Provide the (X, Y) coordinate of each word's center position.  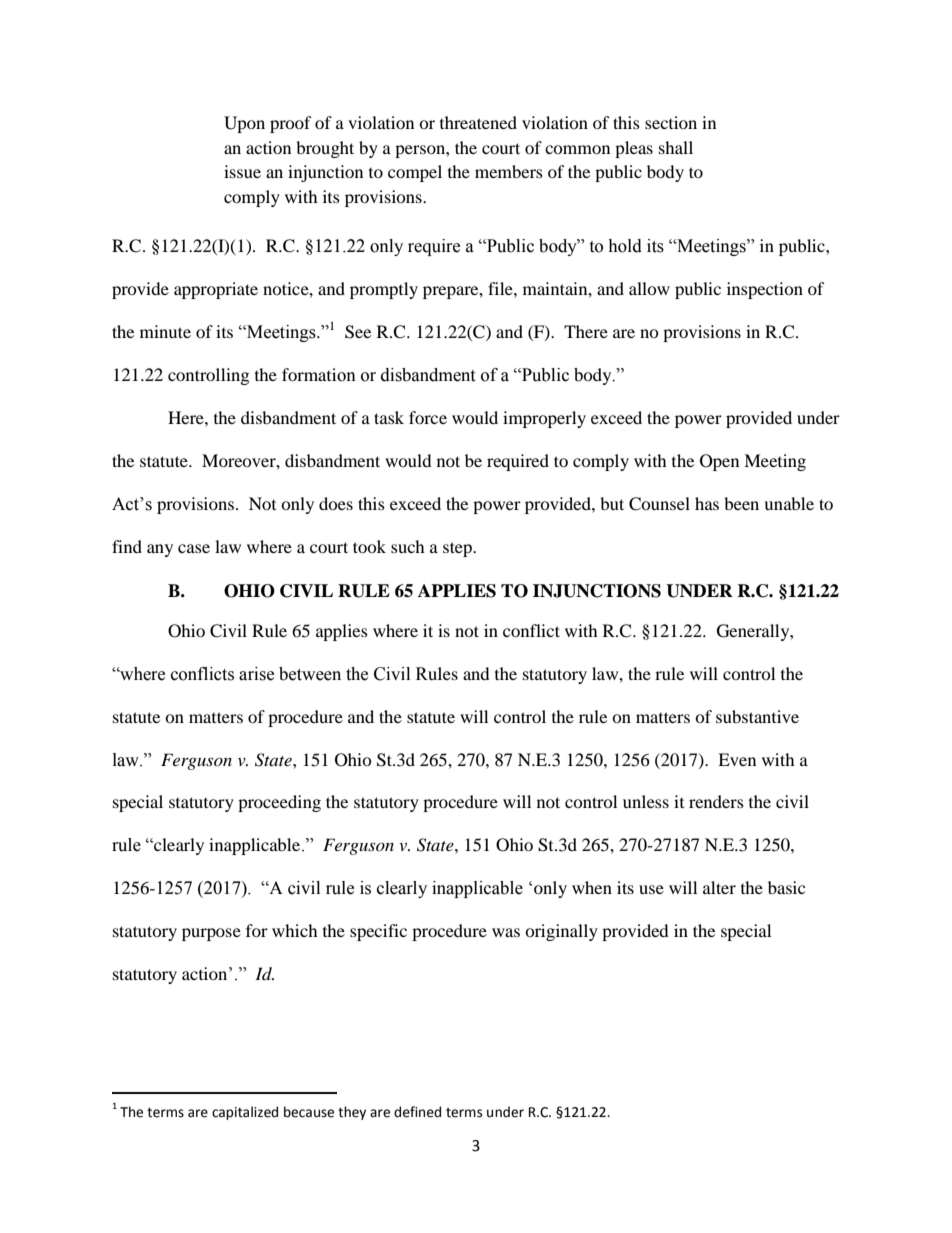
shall (676, 147)
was (506, 932)
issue (242, 171)
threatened (478, 122)
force (428, 417)
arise (256, 674)
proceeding (279, 803)
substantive (757, 716)
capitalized (245, 1113)
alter (719, 887)
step (458, 549)
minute (165, 331)
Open (719, 462)
